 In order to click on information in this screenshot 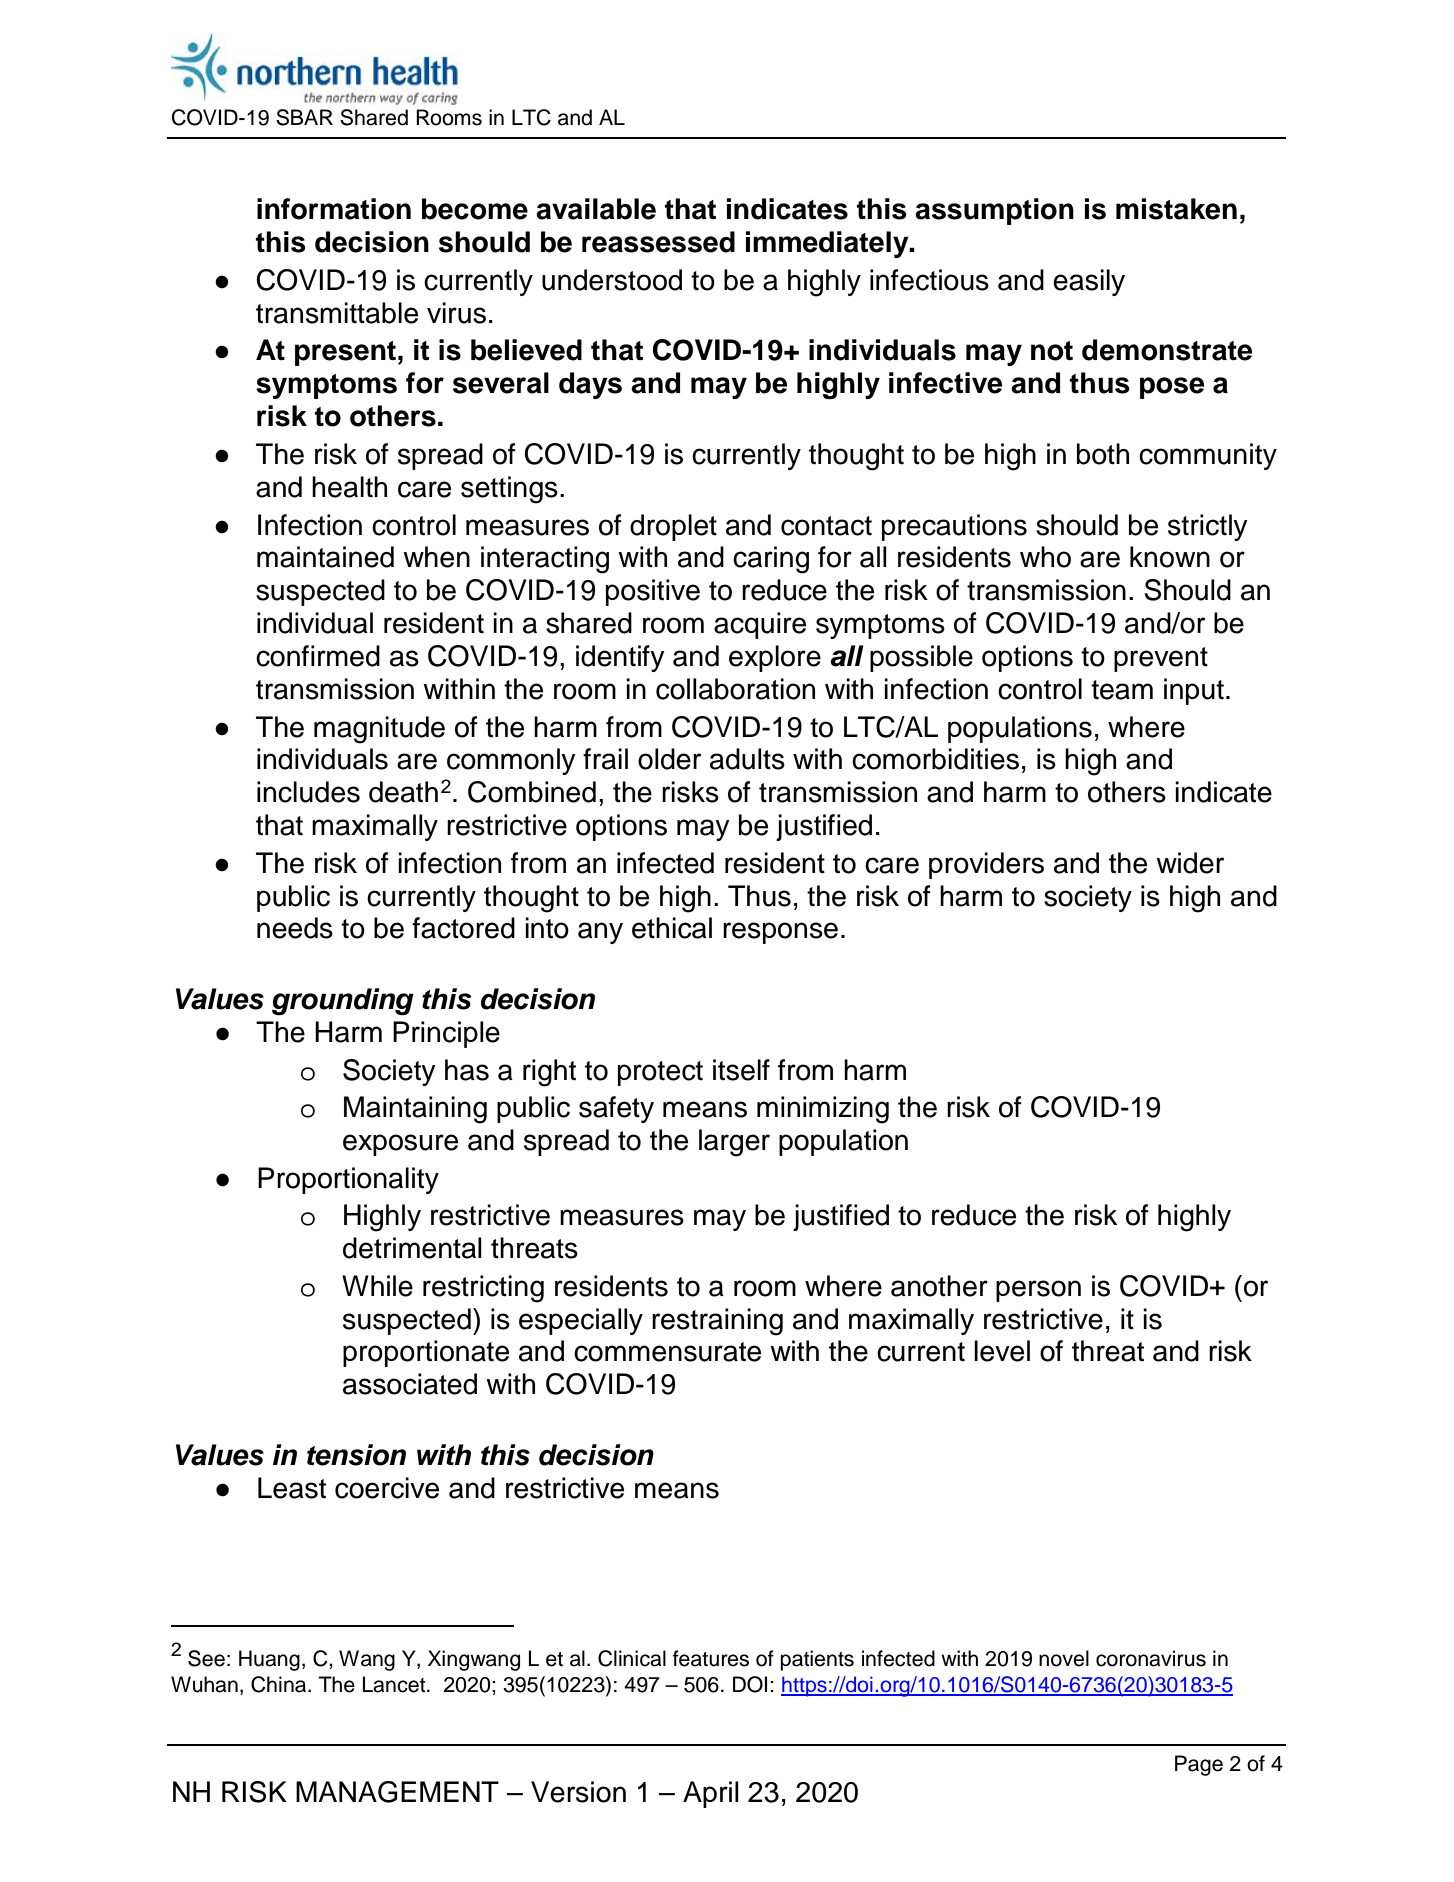, I will do `click(334, 209)`.
